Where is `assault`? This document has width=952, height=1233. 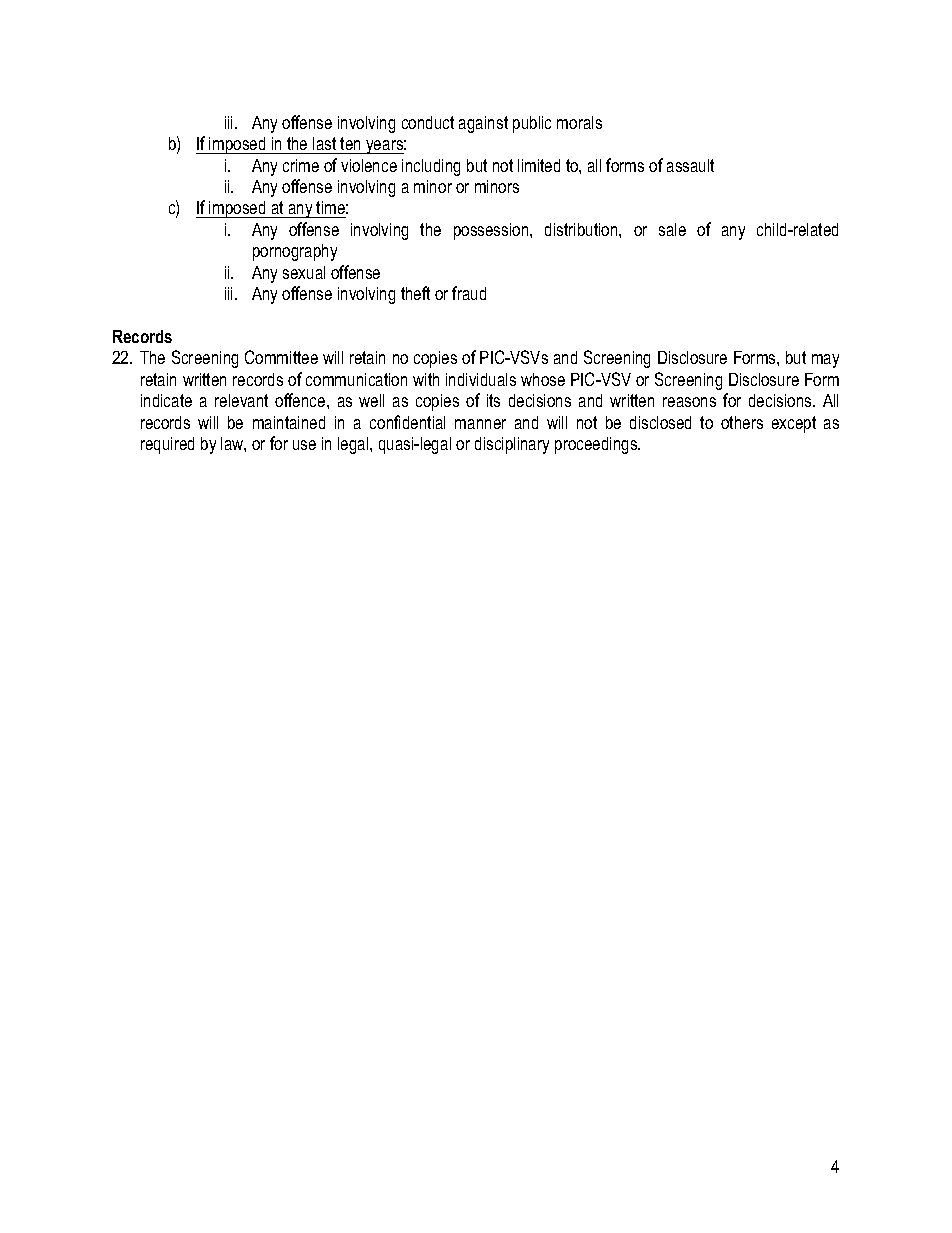 assault is located at coordinates (690, 165).
